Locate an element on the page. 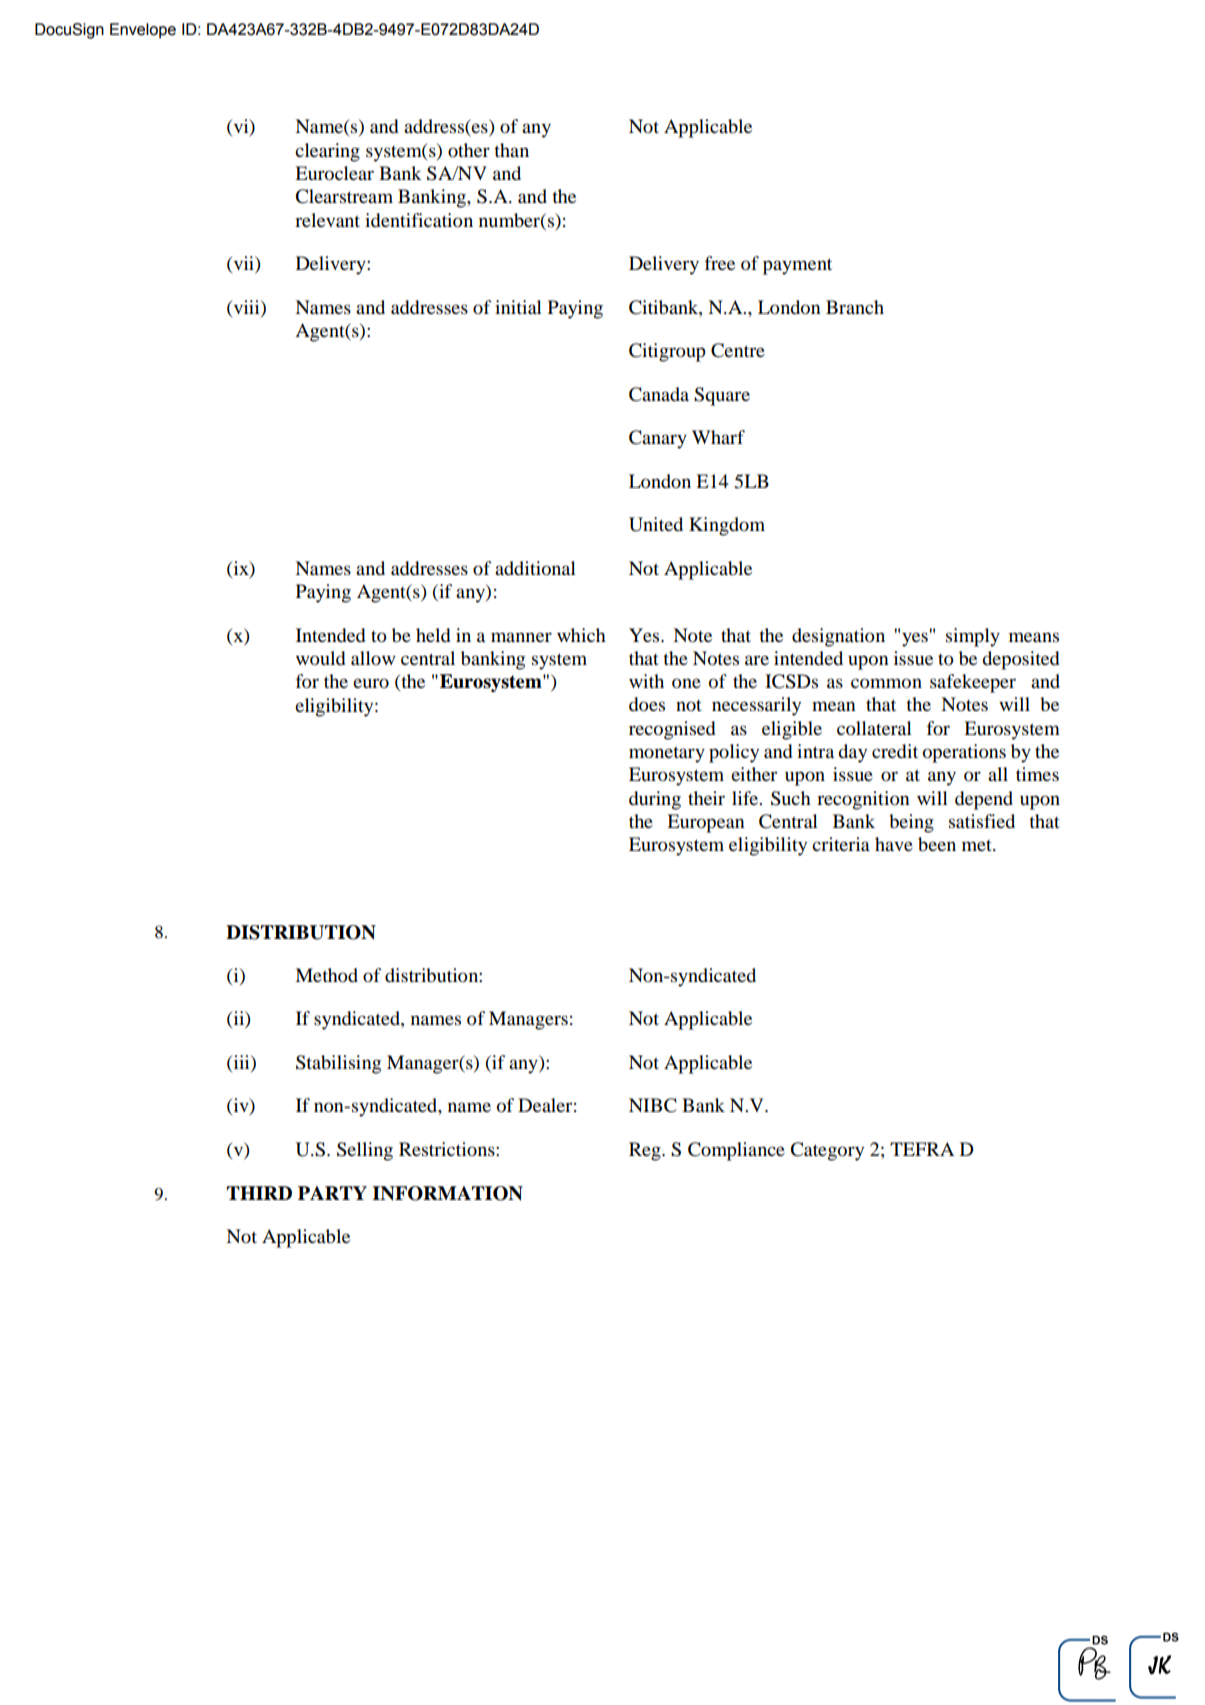  than is located at coordinates (511, 150).
